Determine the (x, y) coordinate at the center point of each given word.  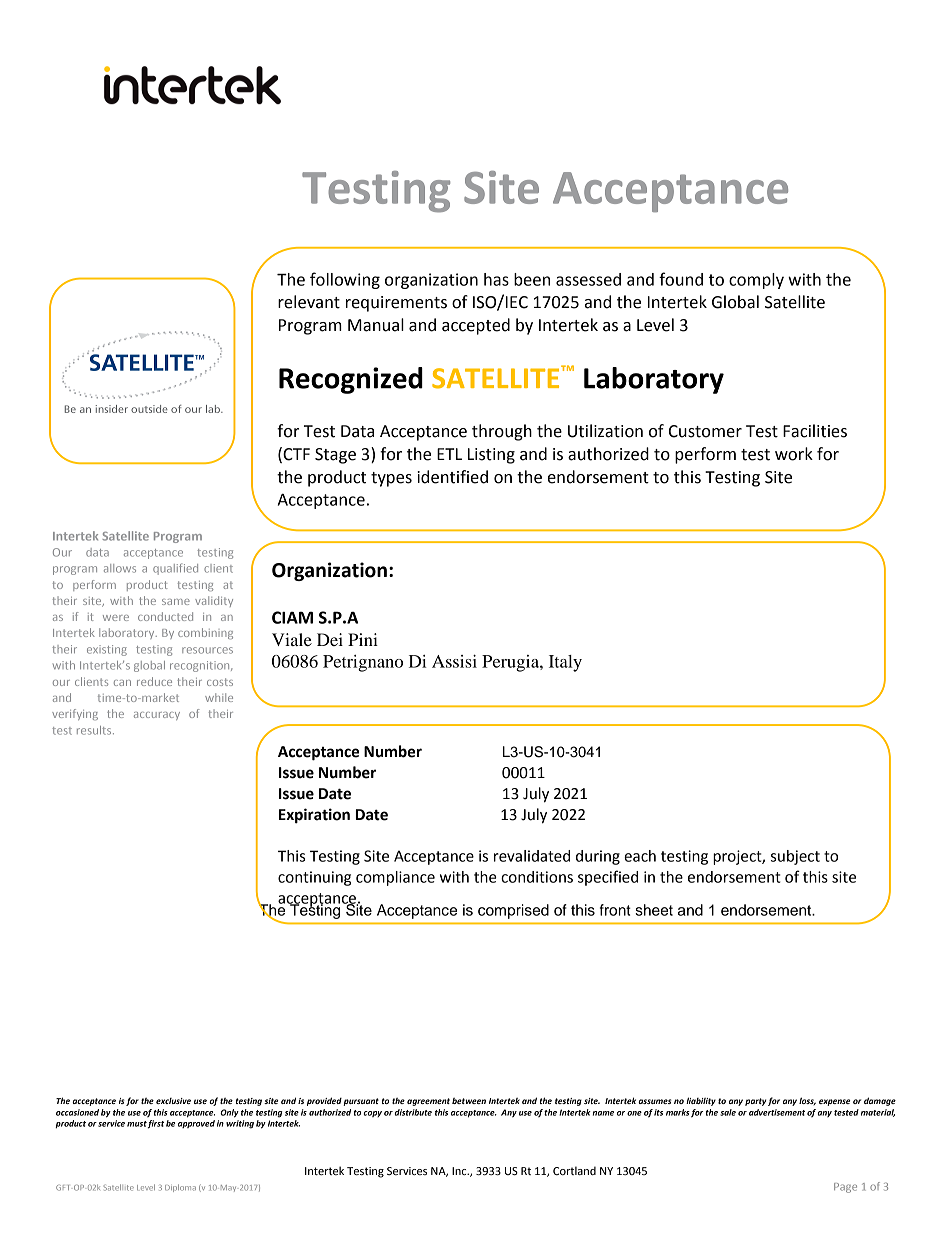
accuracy (157, 716)
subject (795, 857)
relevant (309, 302)
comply (756, 281)
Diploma (180, 1188)
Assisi (454, 661)
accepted (476, 326)
